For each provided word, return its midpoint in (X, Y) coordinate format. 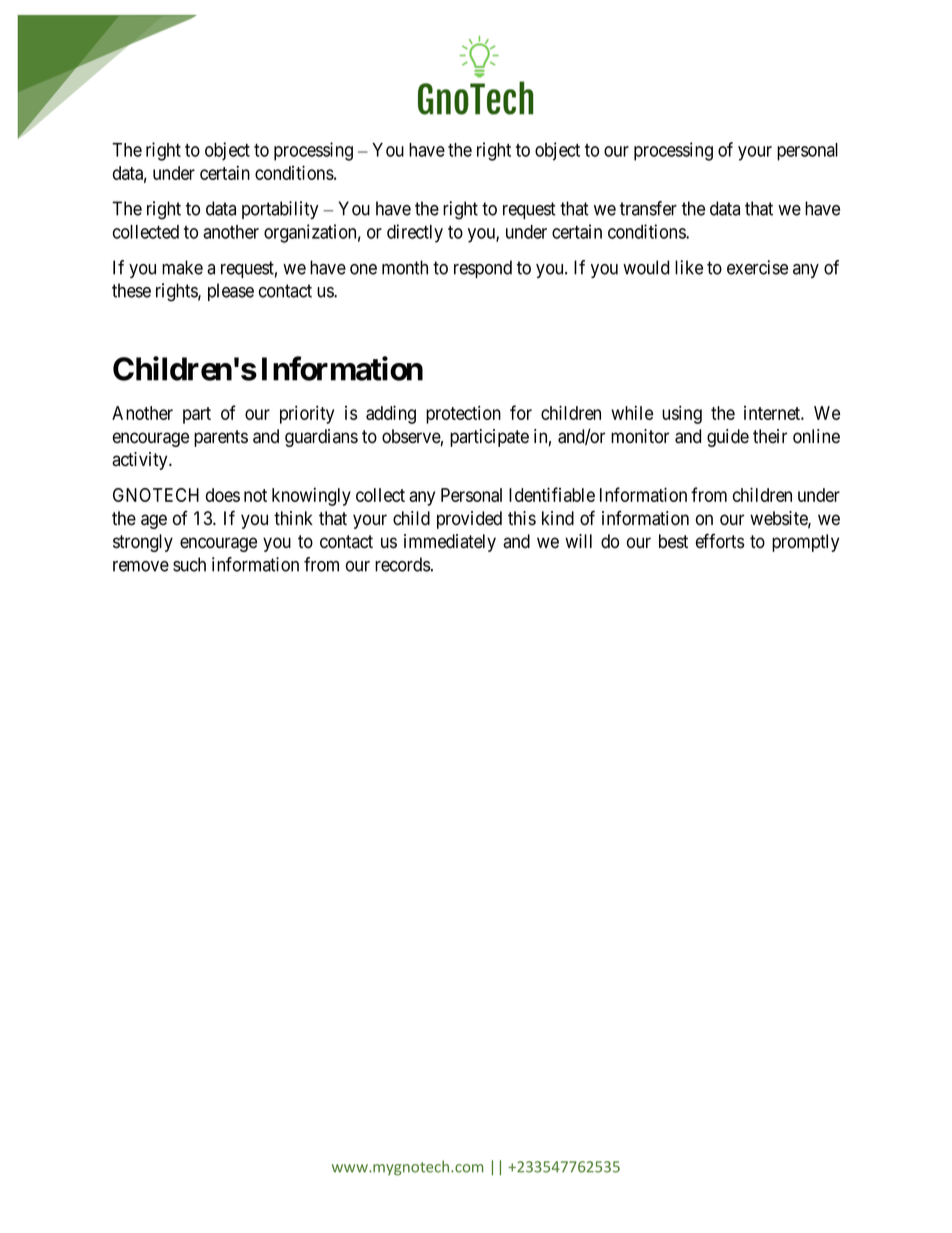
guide (728, 438)
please (231, 292)
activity (141, 461)
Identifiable (552, 494)
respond (483, 269)
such (189, 564)
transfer (648, 208)
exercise (757, 267)
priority (307, 414)
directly (415, 233)
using (682, 414)
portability (280, 210)
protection (463, 414)
